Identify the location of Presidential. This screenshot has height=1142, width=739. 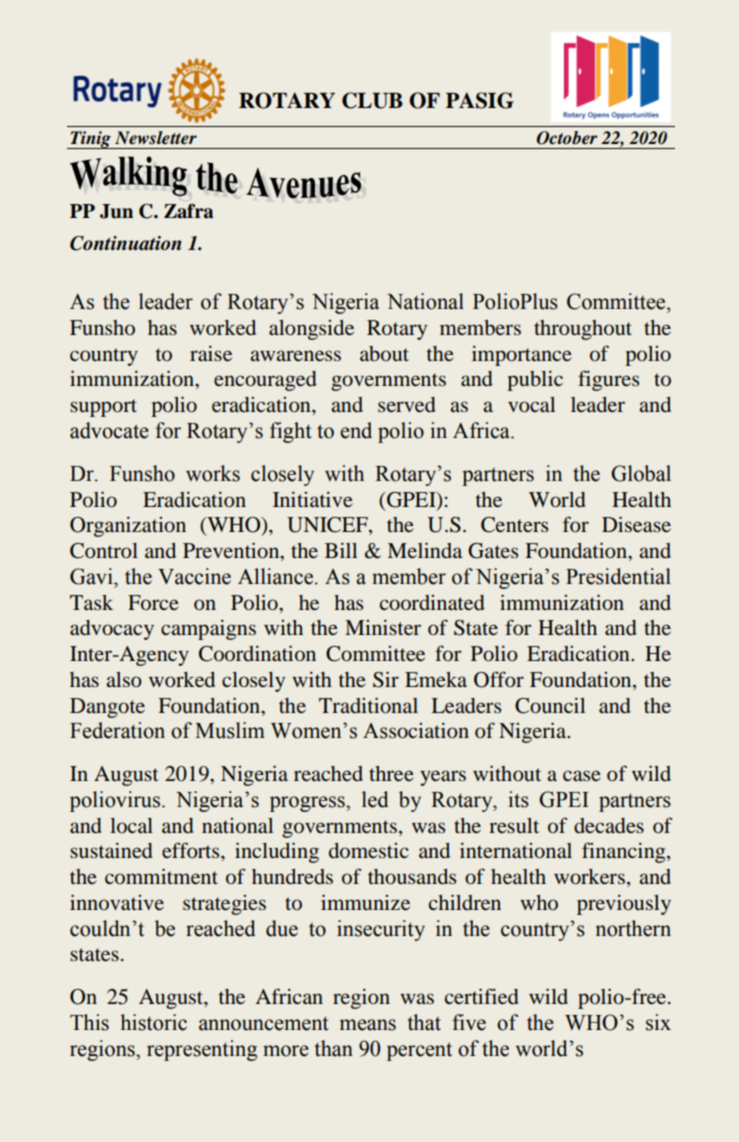
(618, 576).
